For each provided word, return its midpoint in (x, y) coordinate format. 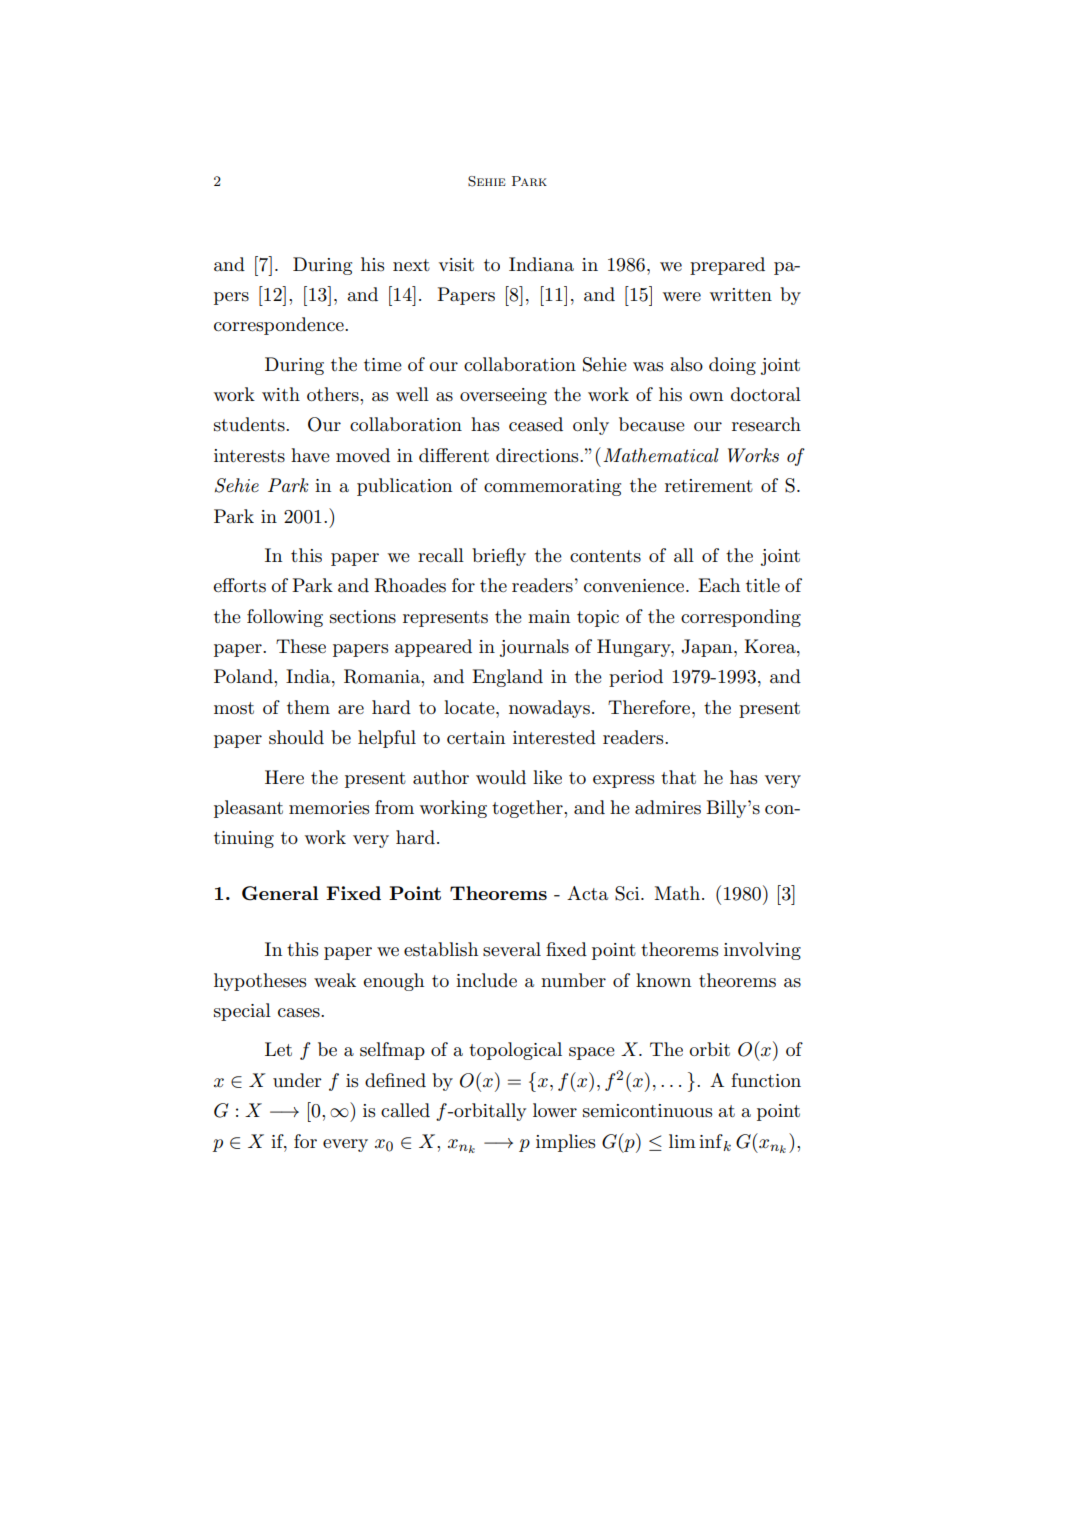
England (507, 678)
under (297, 1080)
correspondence (280, 326)
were (682, 296)
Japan (708, 648)
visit (456, 265)
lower (555, 1110)
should (296, 737)
